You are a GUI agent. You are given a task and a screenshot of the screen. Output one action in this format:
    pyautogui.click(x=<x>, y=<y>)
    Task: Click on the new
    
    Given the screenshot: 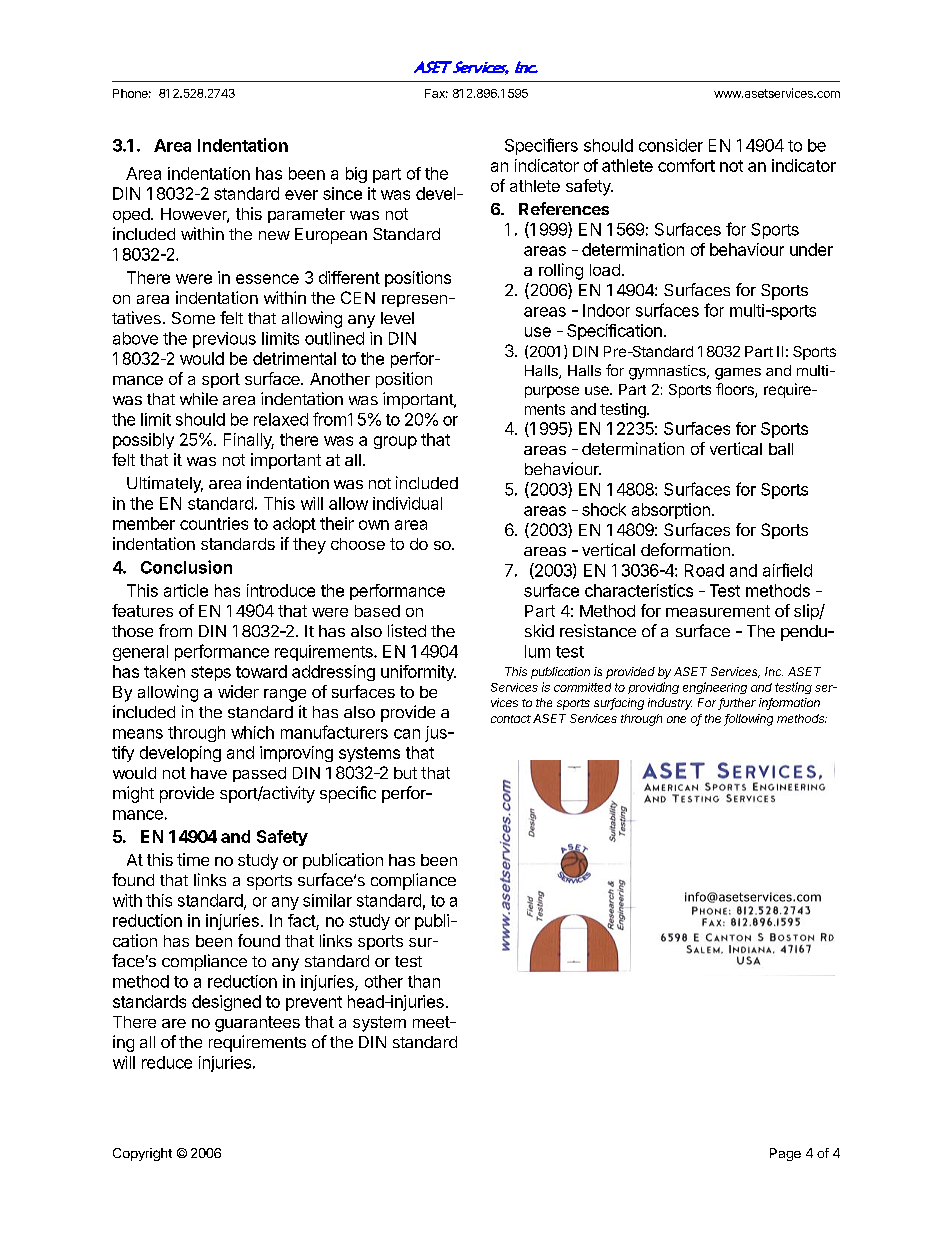 What is the action you would take?
    pyautogui.click(x=274, y=235)
